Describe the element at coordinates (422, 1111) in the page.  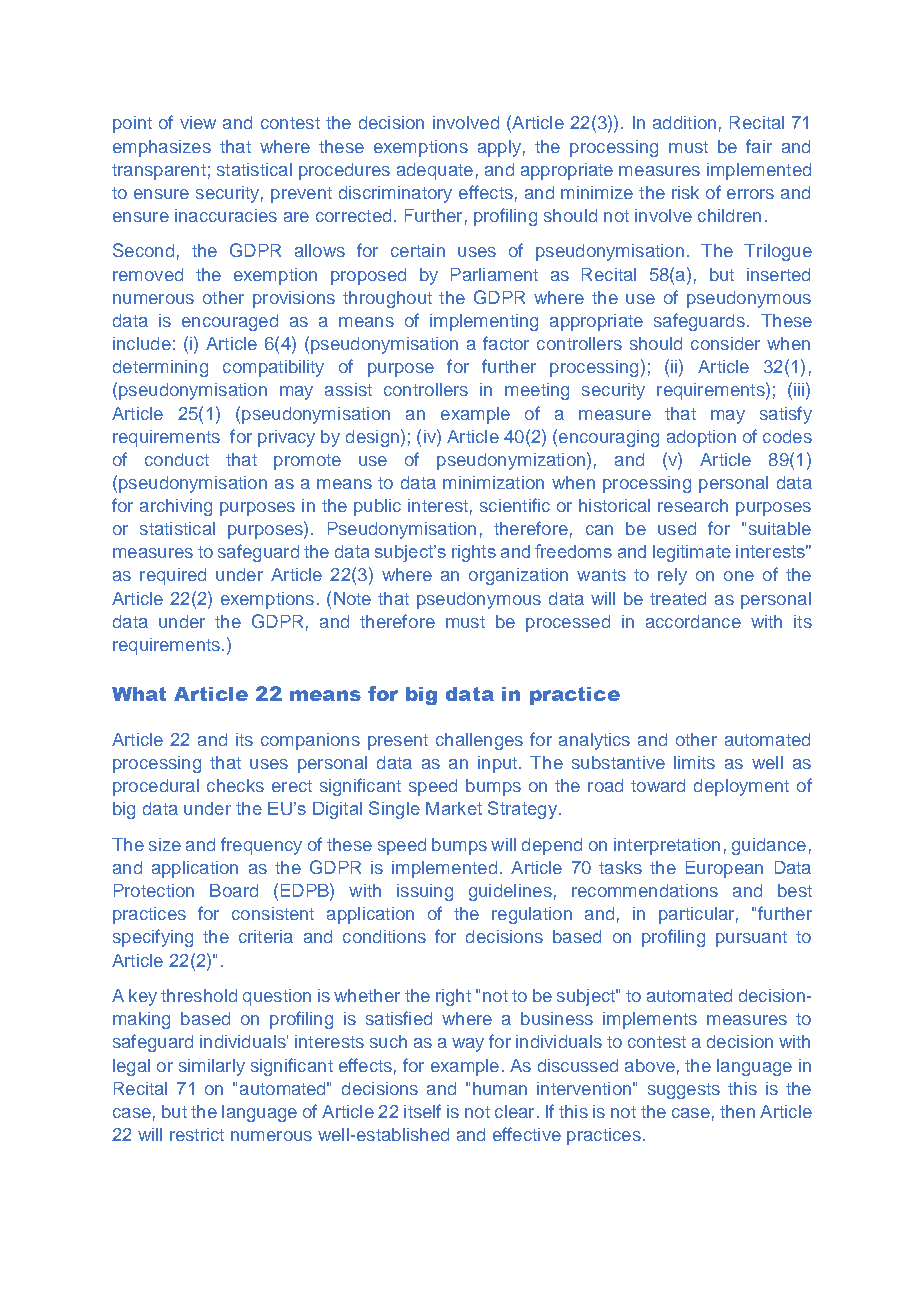
I see `itself` at that location.
